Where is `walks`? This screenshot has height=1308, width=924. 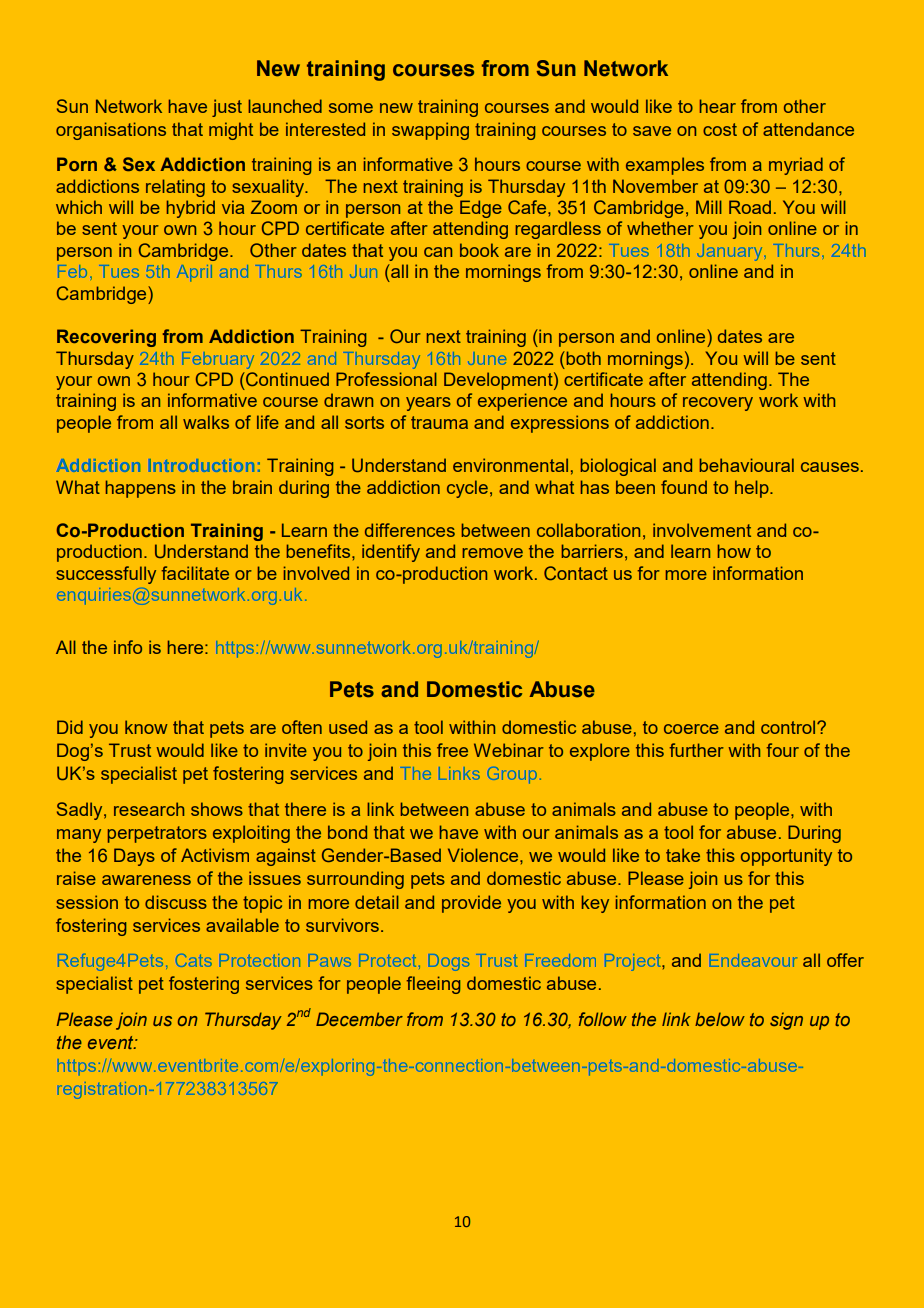 walks is located at coordinates (206, 422).
